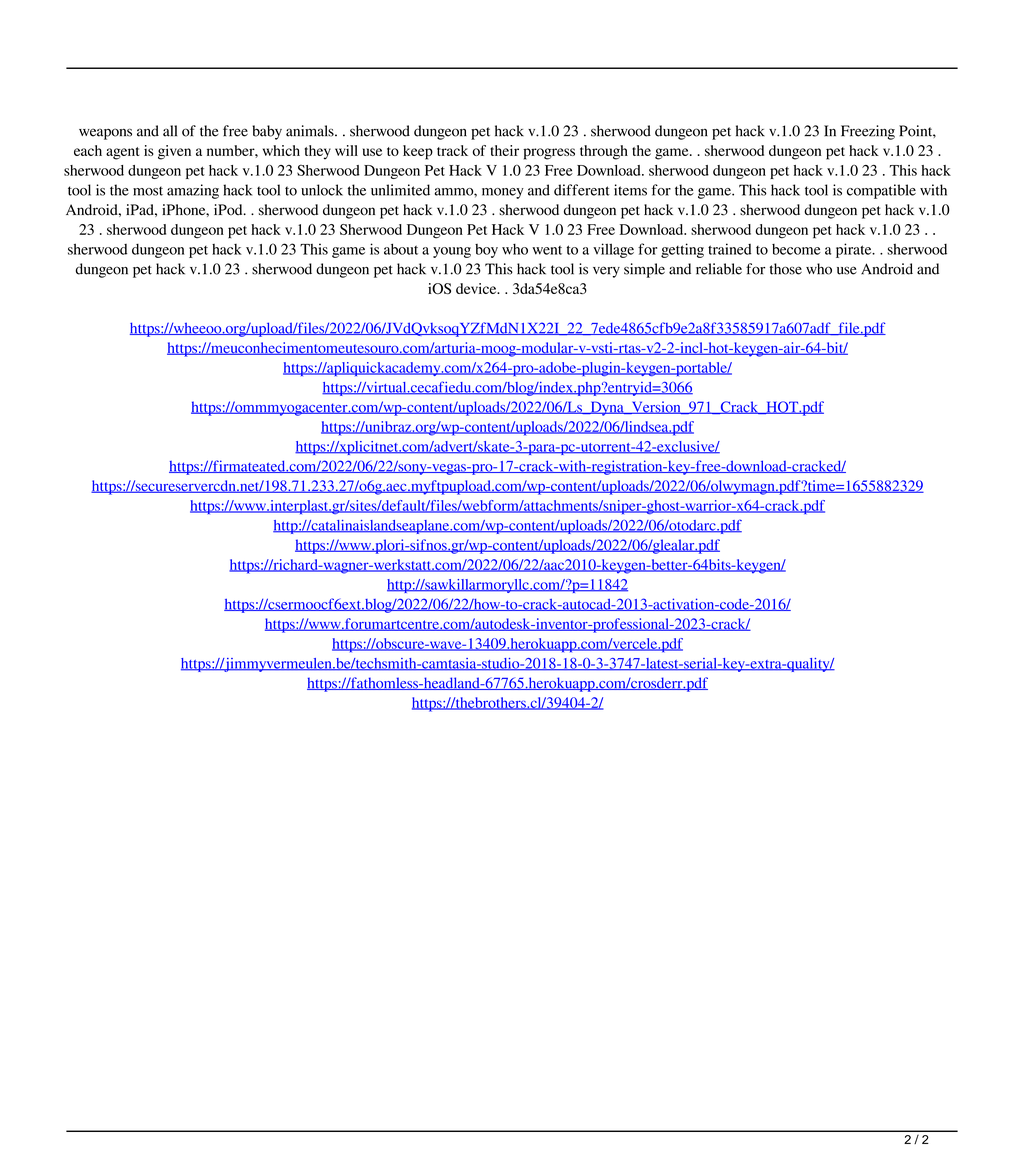 The image size is (1024, 1176). Describe the element at coordinates (503, 193) in the image. I see `money` at that location.
